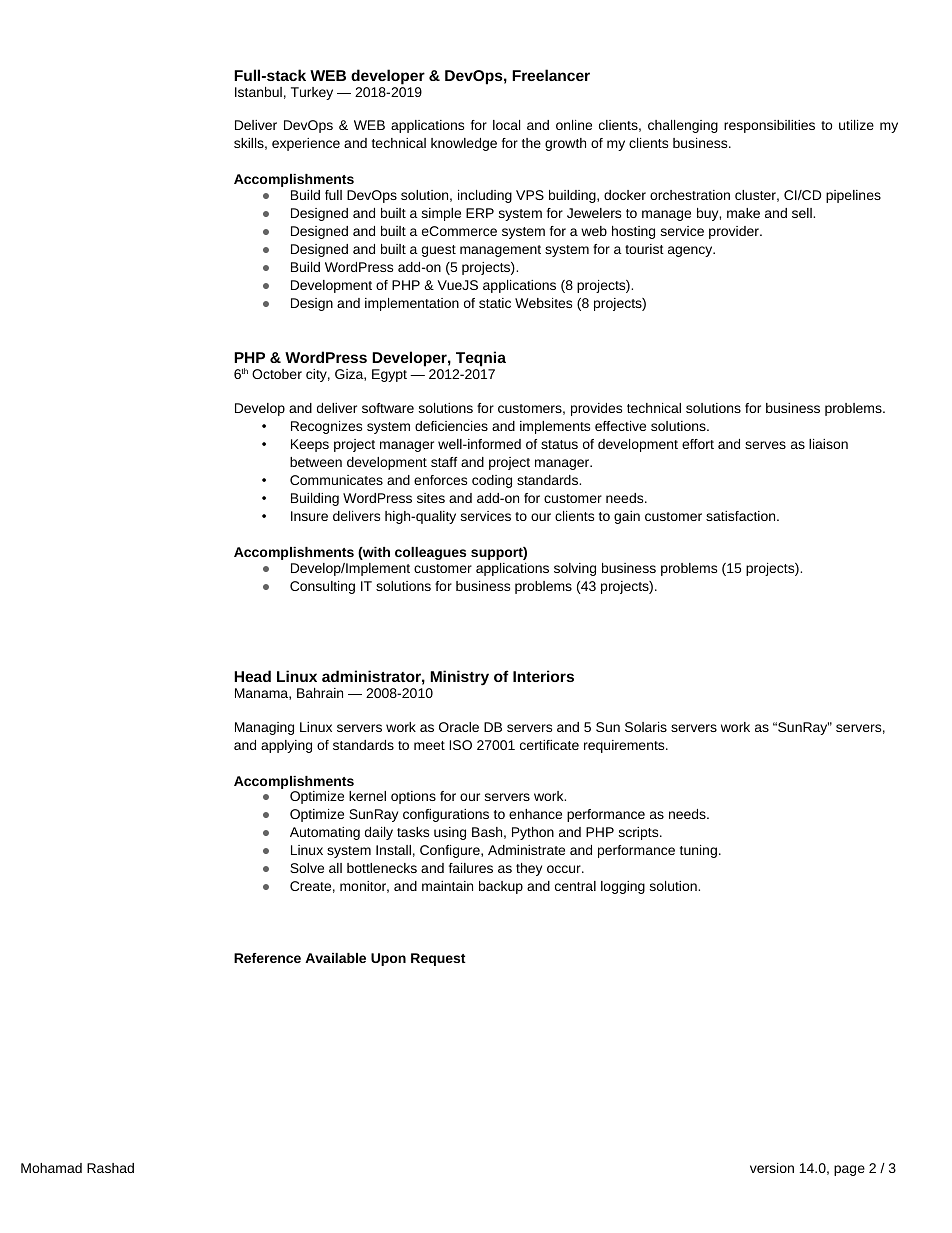  Describe the element at coordinates (769, 126) in the document. I see `responsibilities` at that location.
